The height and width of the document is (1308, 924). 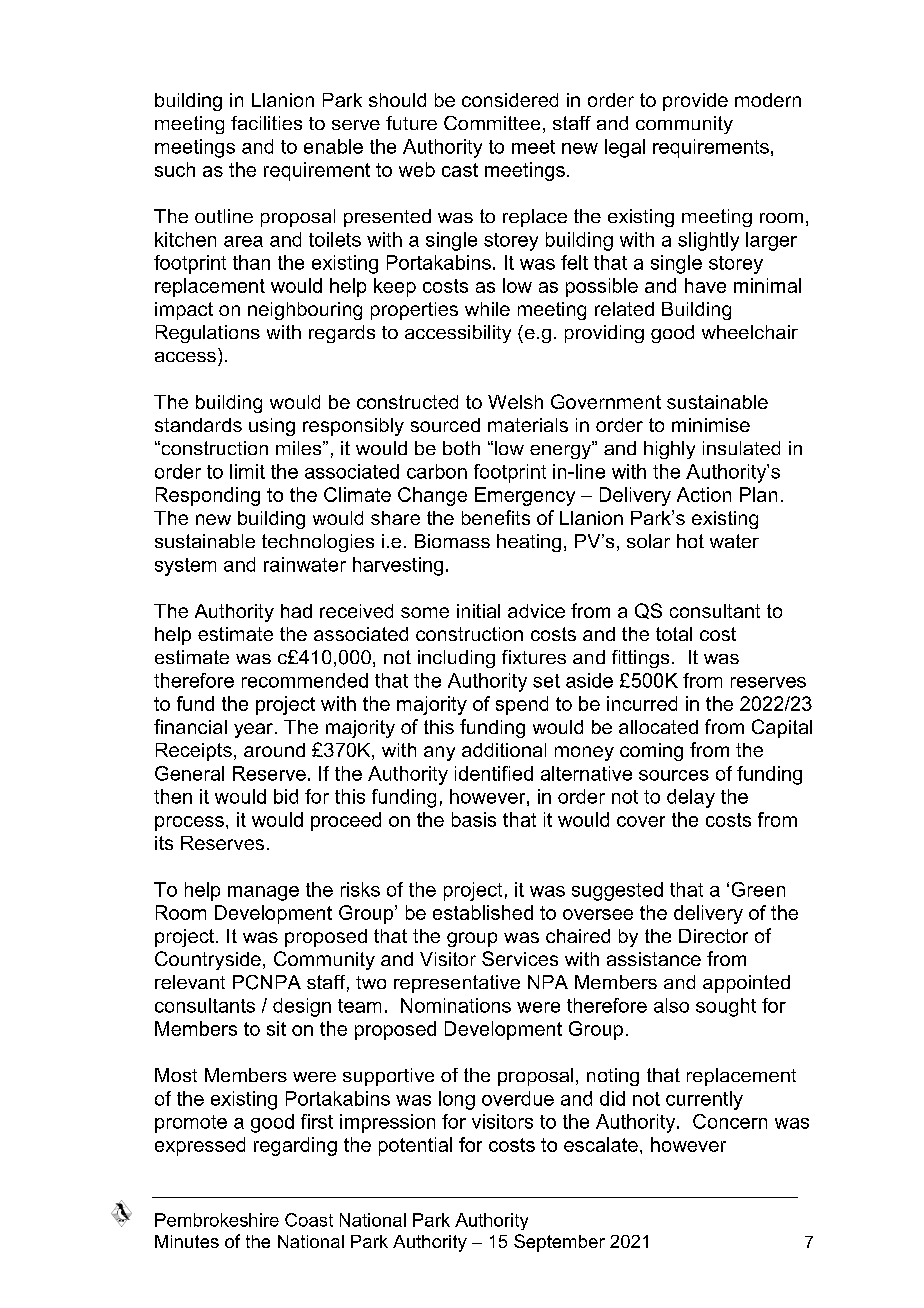 What do you see at coordinates (713, 936) in the document?
I see `Director` at bounding box center [713, 936].
